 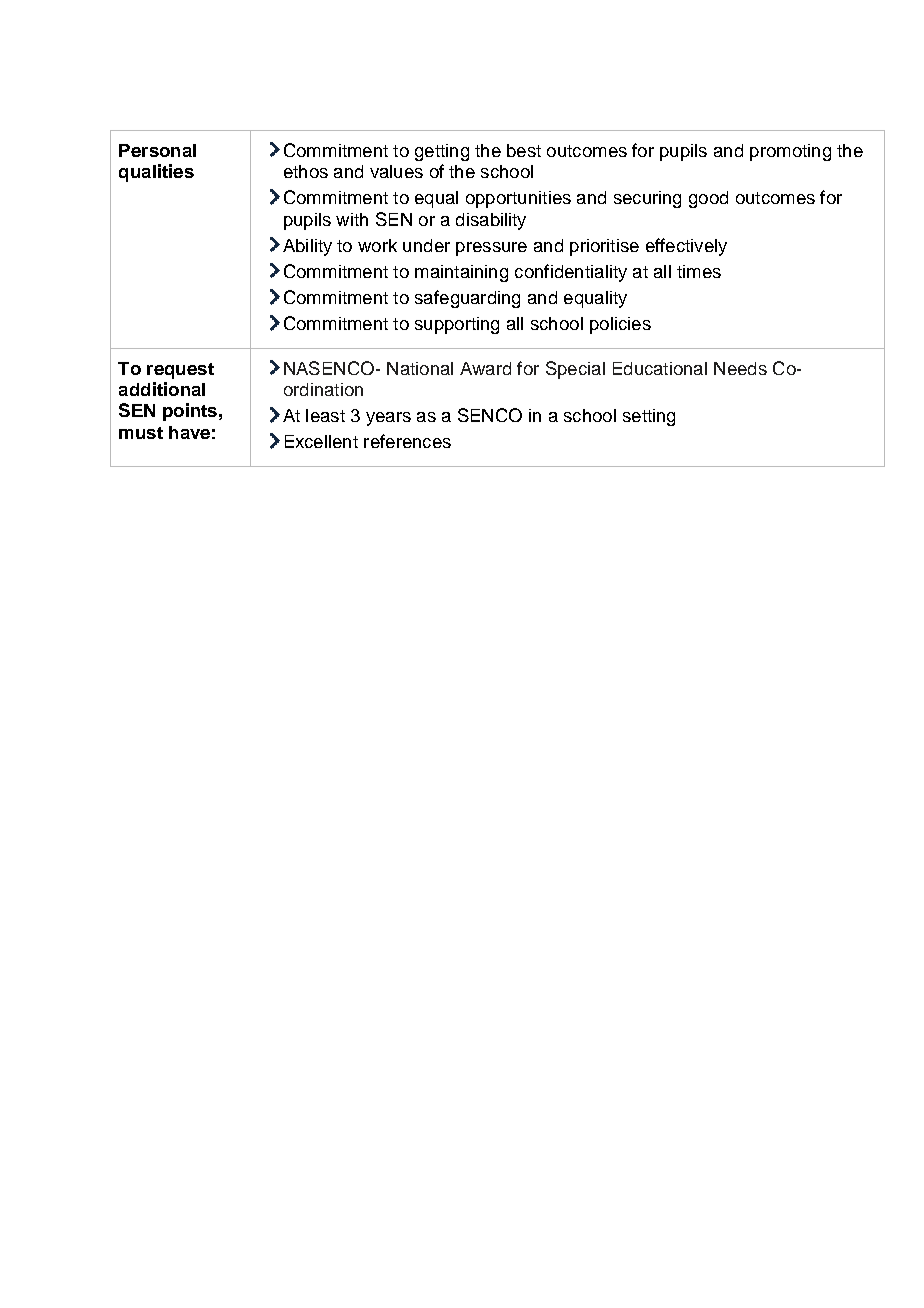 What do you see at coordinates (708, 199) in the image?
I see `good` at bounding box center [708, 199].
